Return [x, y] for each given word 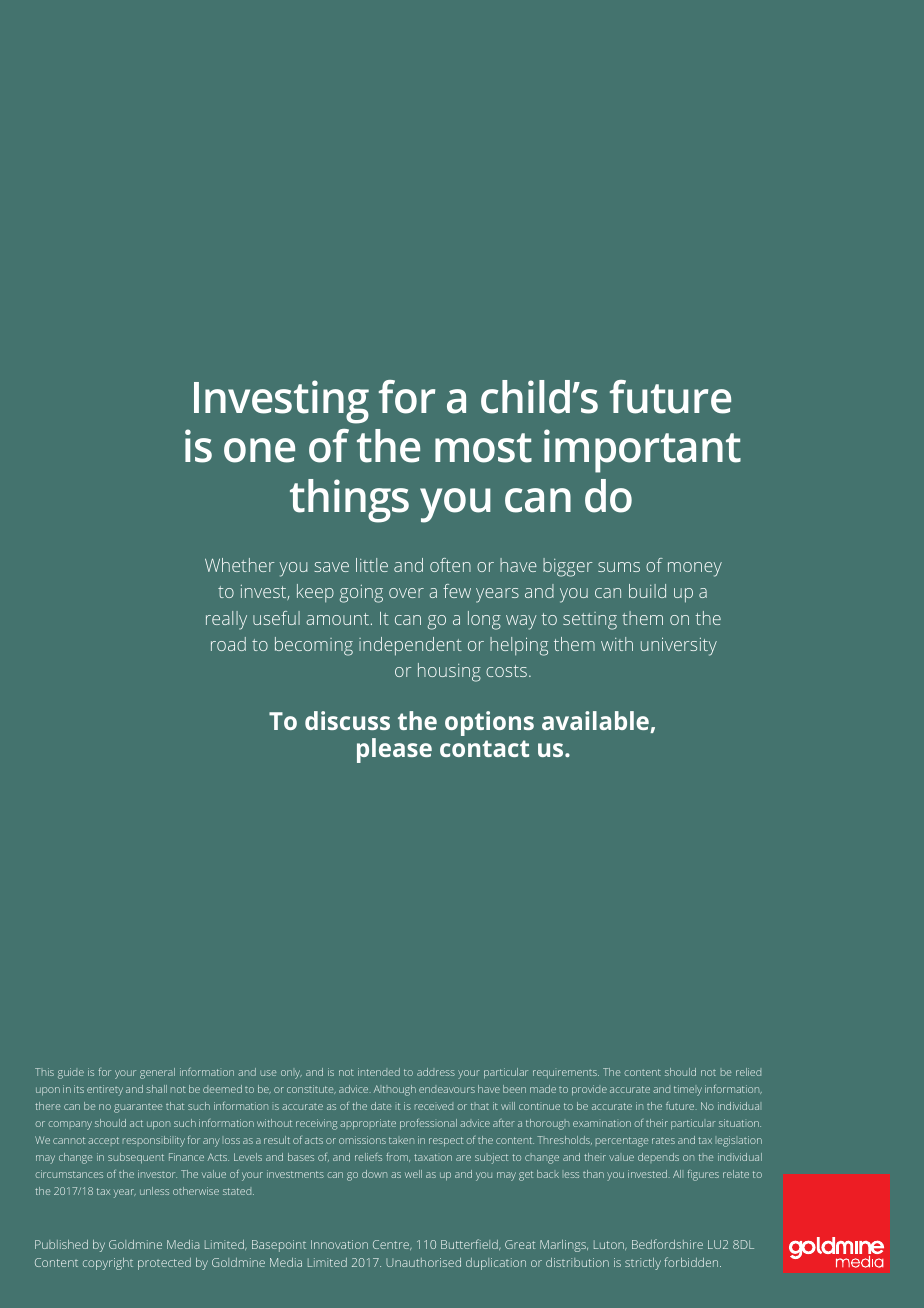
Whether [239, 565]
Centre [392, 1245]
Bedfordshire [667, 1244]
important [642, 451]
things [349, 501]
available [596, 722]
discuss [347, 720]
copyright [108, 1264]
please [394, 750]
